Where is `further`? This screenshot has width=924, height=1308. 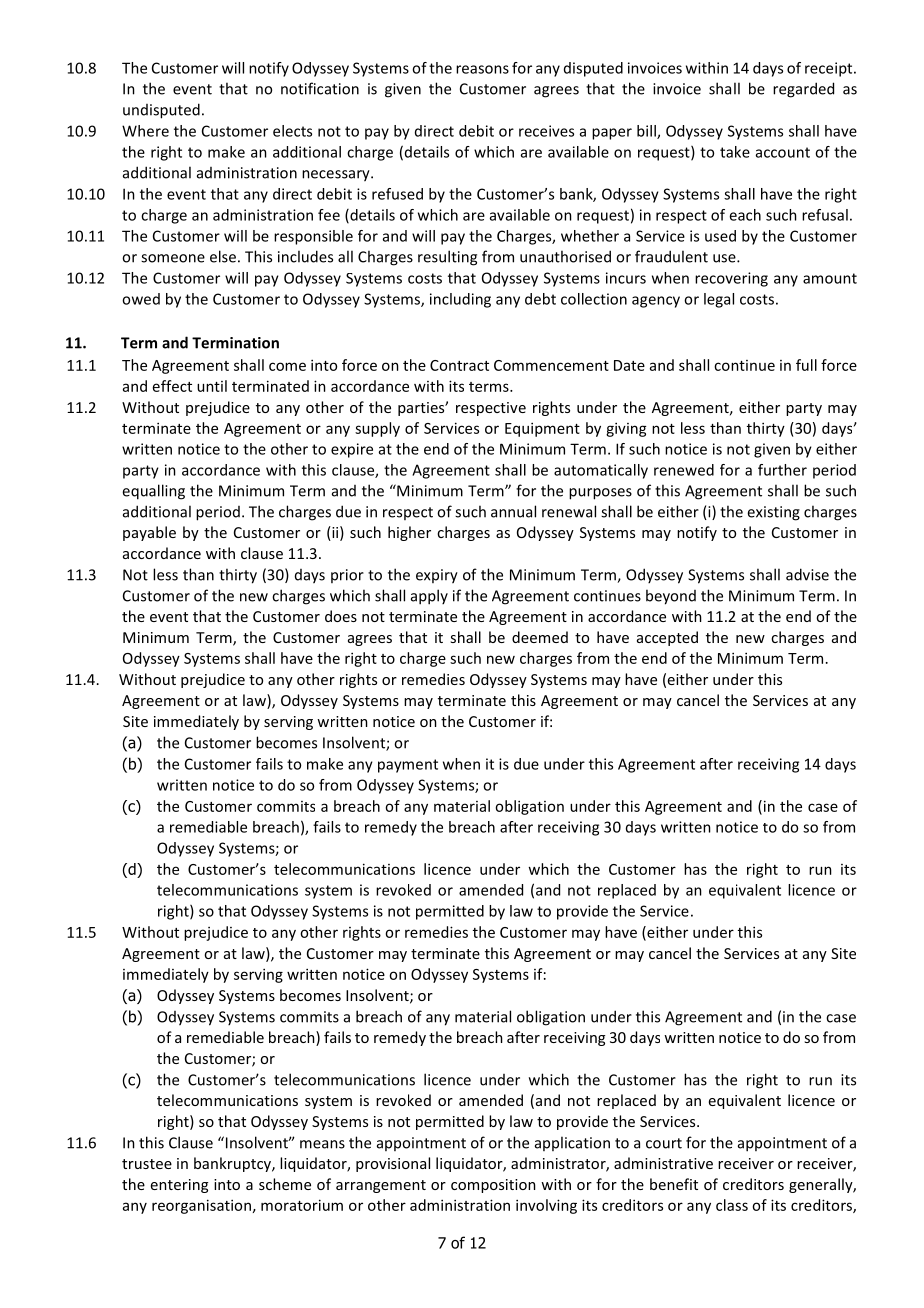
further is located at coordinates (782, 470).
